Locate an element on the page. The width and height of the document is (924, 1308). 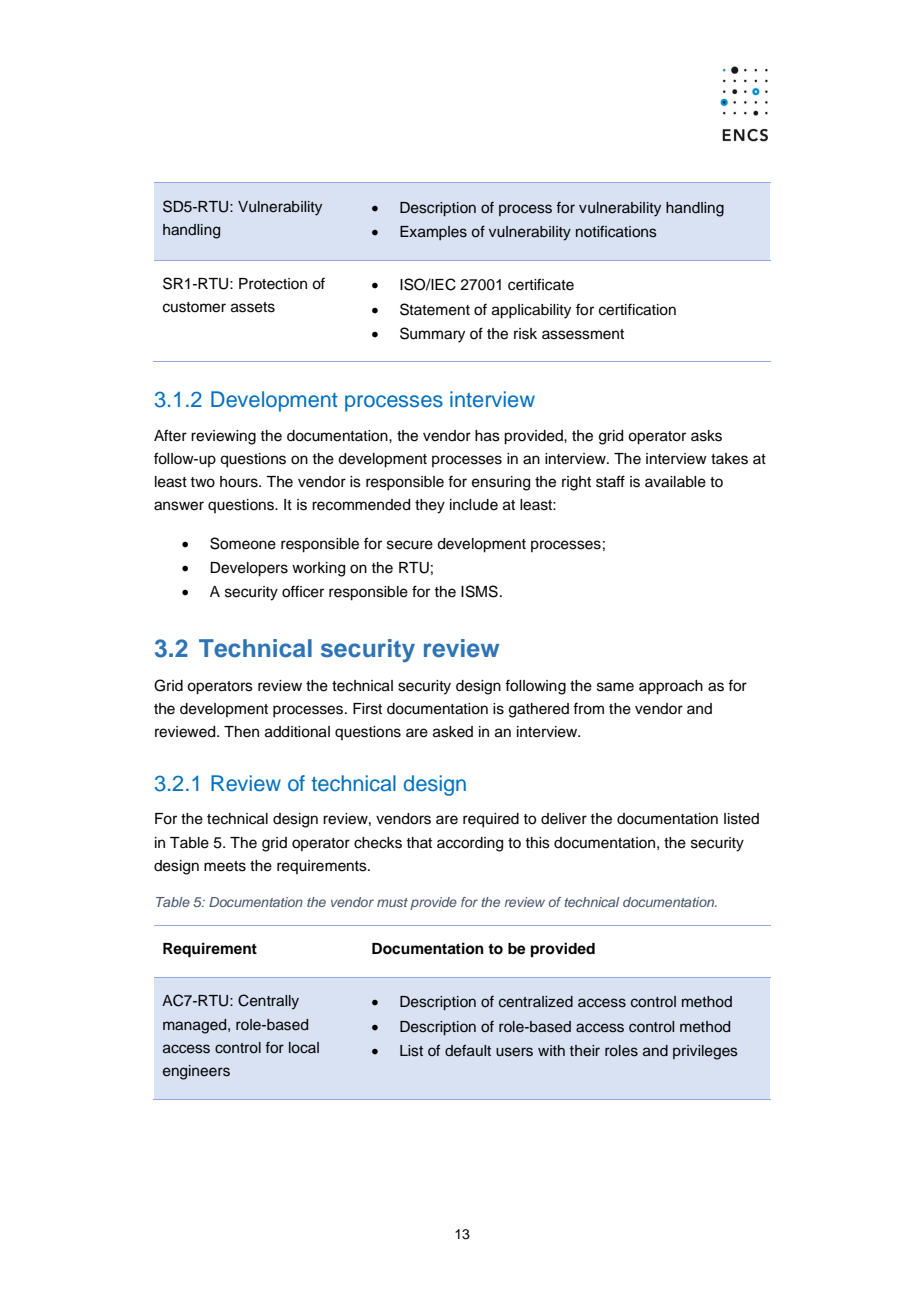
Someone is located at coordinates (243, 543).
